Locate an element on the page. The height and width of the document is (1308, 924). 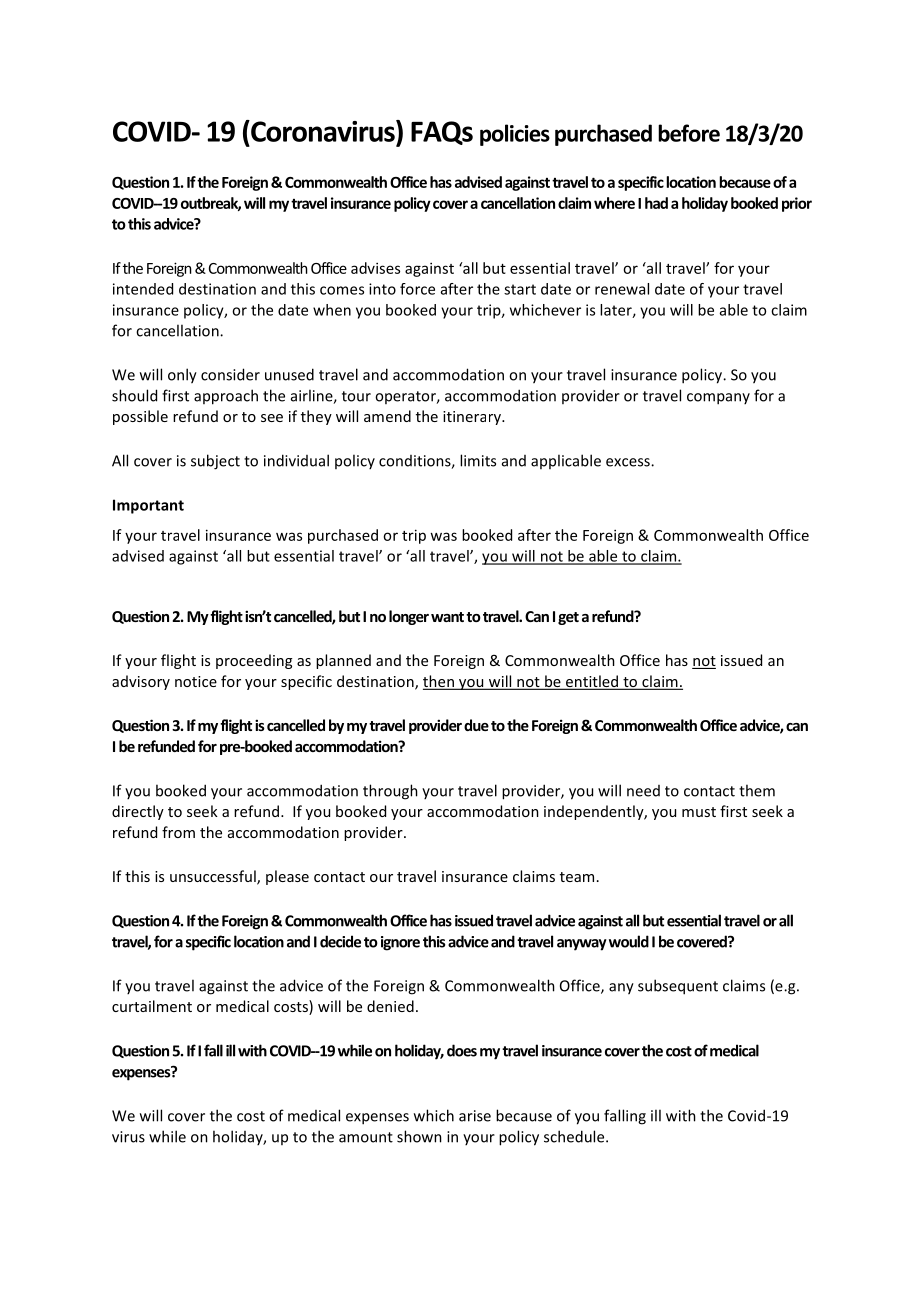
unsuccessful is located at coordinates (214, 877).
